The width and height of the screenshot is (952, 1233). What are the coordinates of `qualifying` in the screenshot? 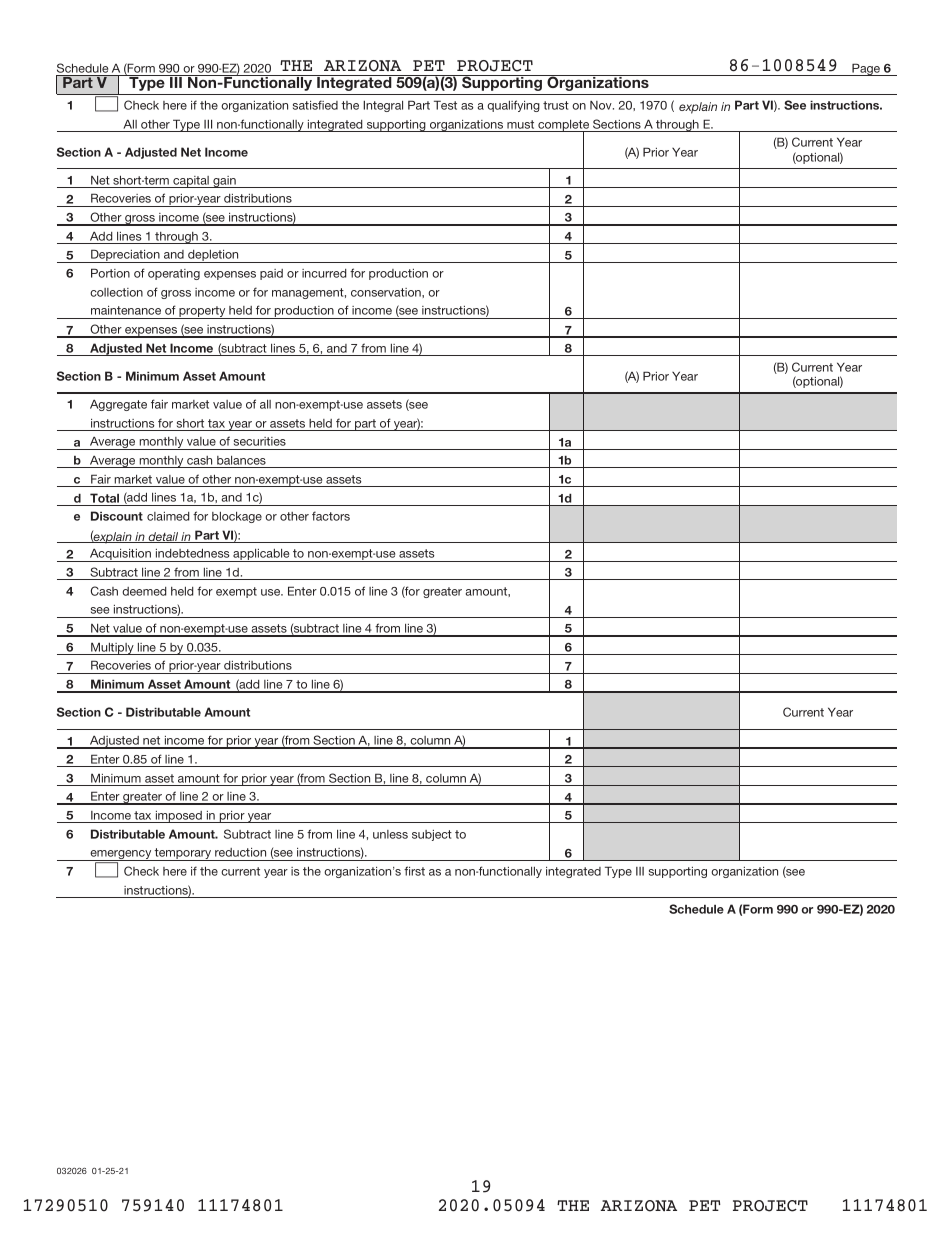 It's located at (513, 106).
